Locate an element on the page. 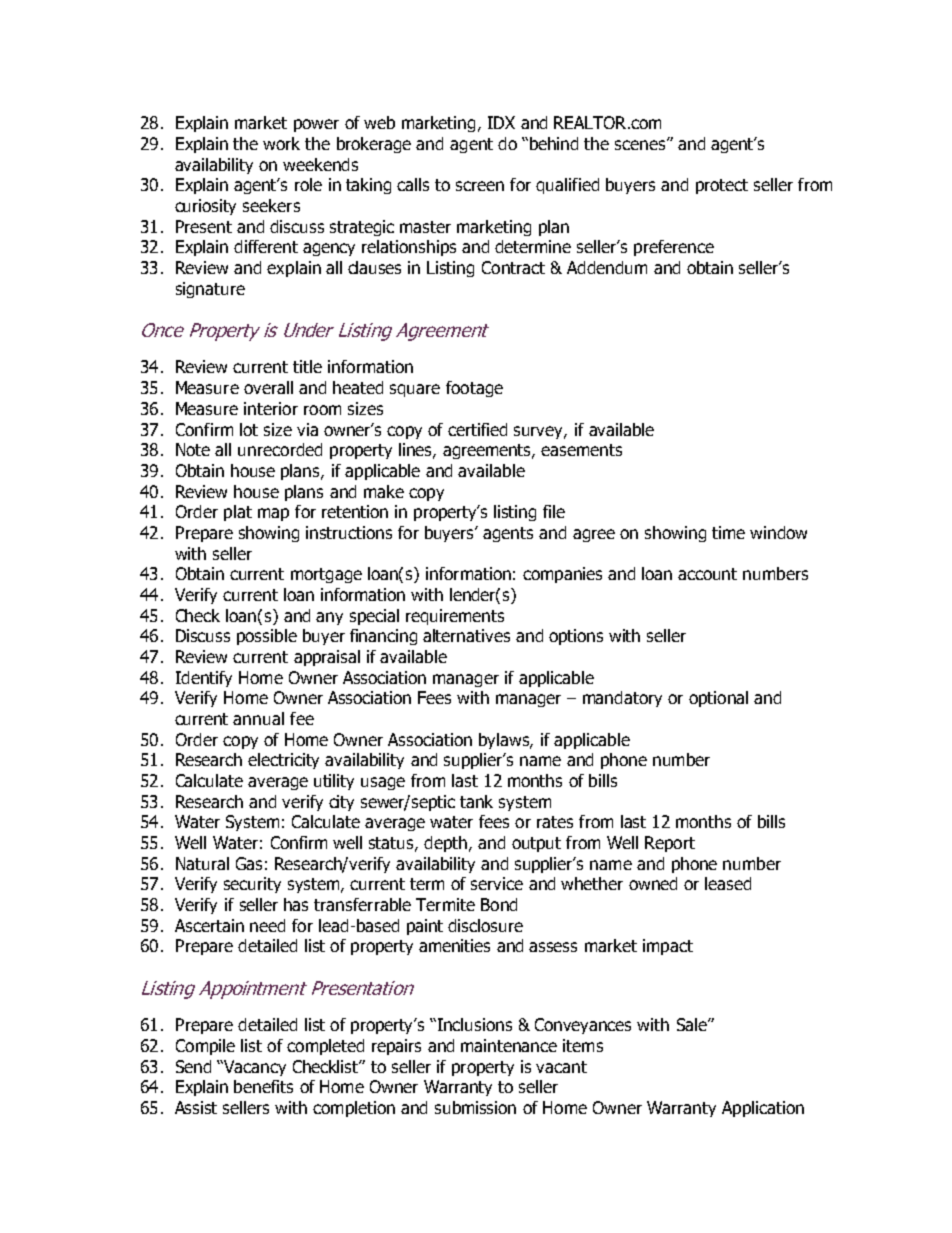  protect is located at coordinates (722, 186).
